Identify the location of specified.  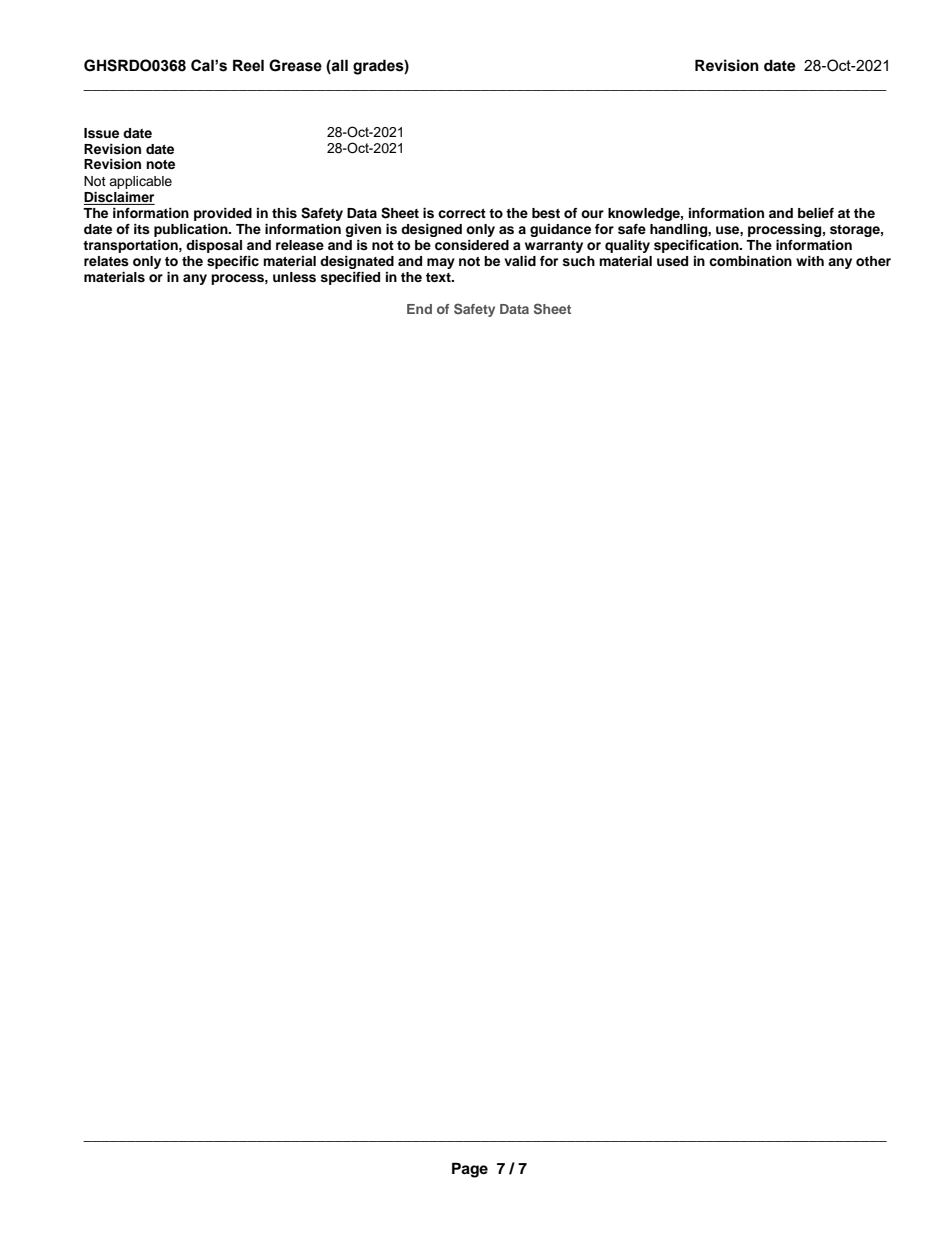
(350, 278).
